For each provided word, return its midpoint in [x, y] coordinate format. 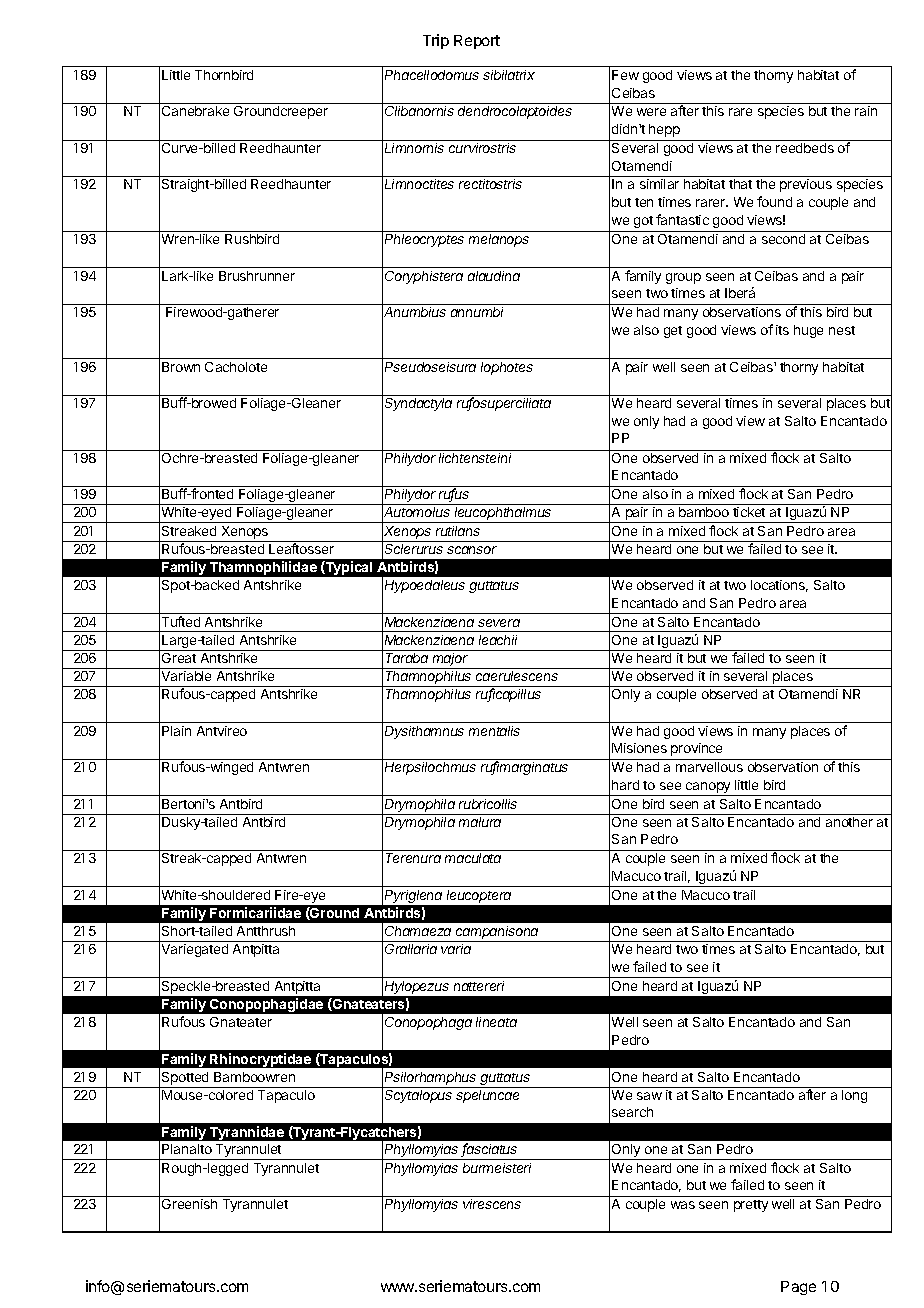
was [683, 1205]
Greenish [189, 1204]
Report [477, 42]
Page [798, 1288]
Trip [436, 41]
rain [866, 111]
